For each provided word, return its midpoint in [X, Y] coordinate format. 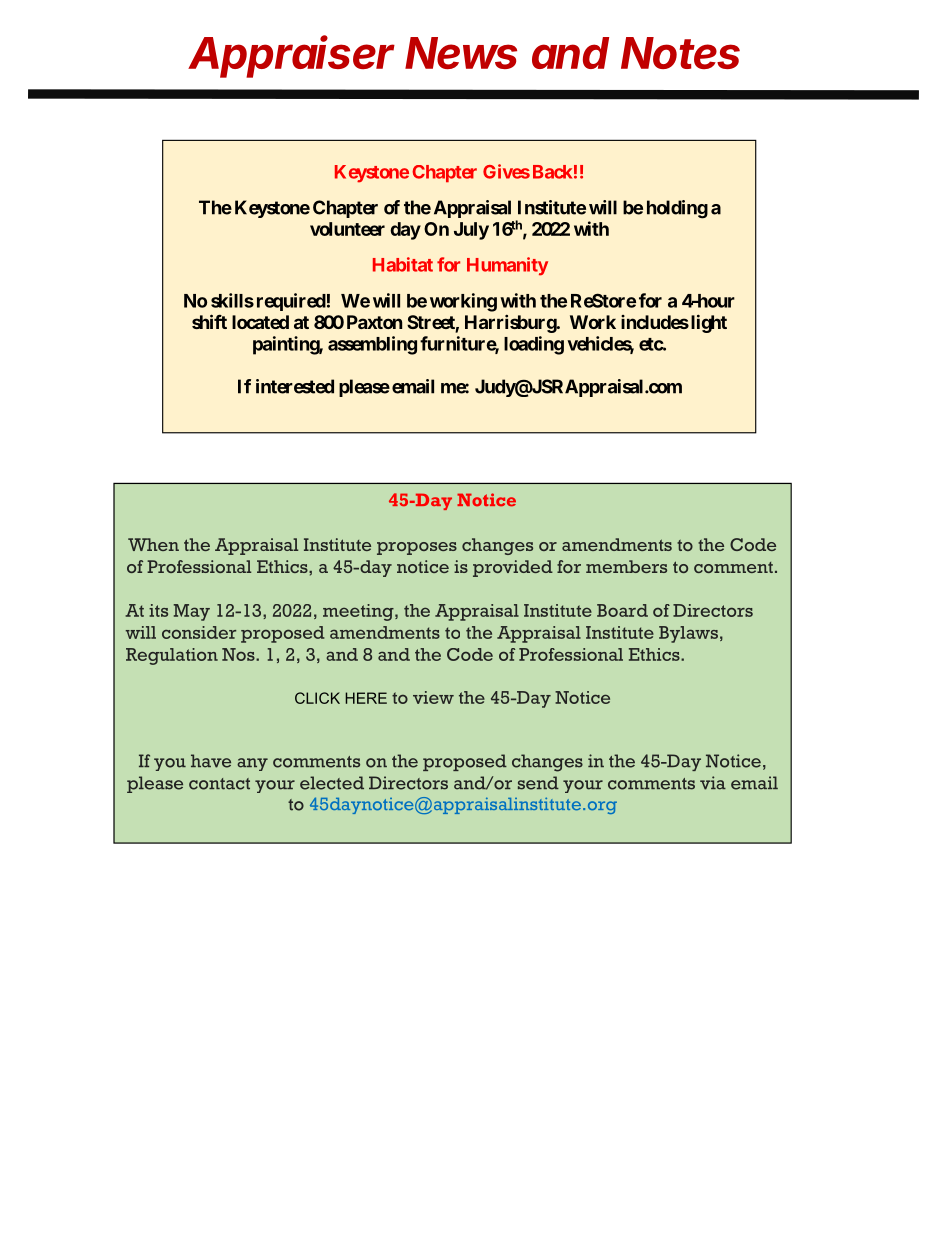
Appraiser [291, 56]
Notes [680, 53]
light [707, 323]
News [461, 53]
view [433, 697]
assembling [372, 345]
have [211, 761]
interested [295, 386]
